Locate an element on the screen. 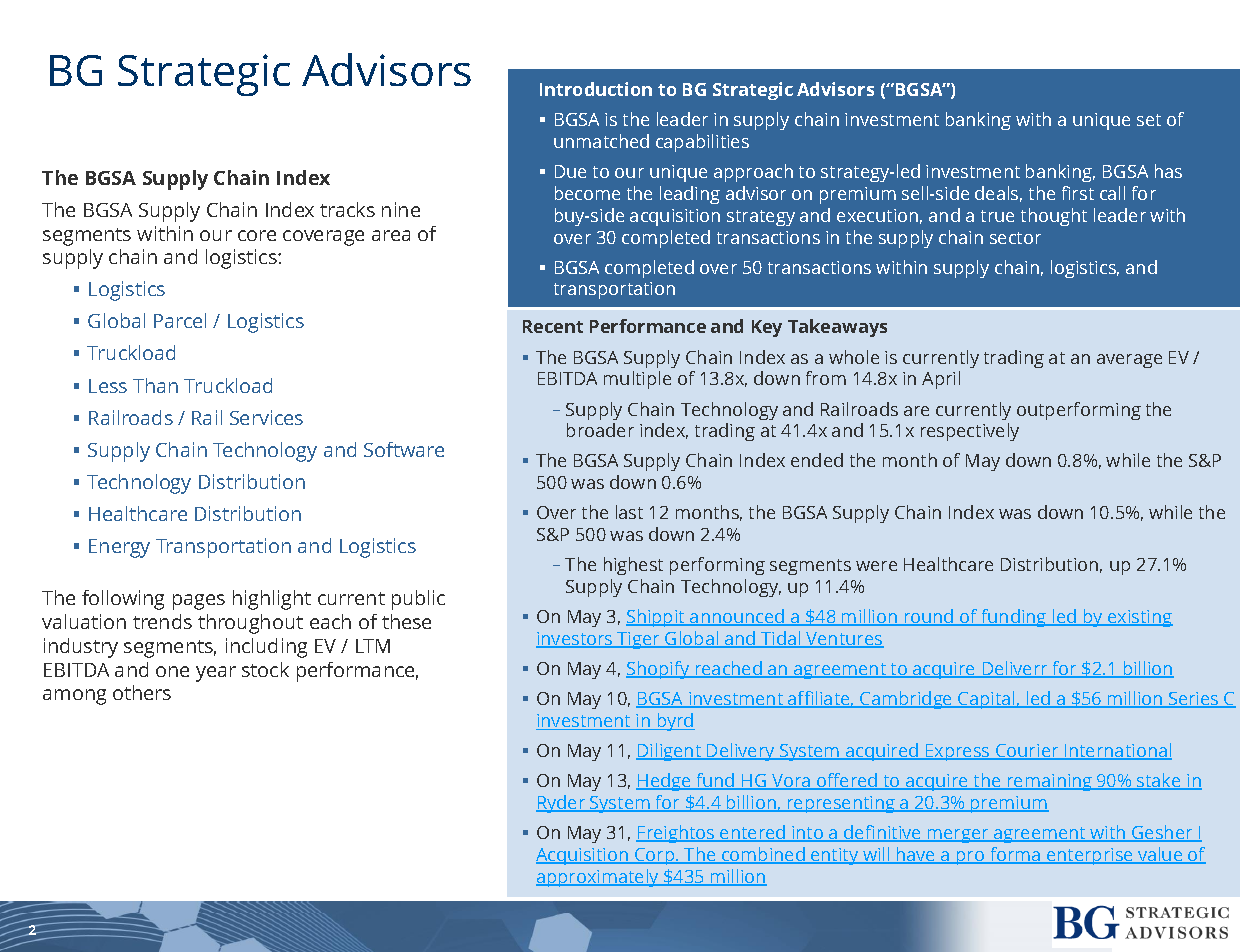 The width and height of the screenshot is (1250, 952). tracks is located at coordinates (347, 209).
